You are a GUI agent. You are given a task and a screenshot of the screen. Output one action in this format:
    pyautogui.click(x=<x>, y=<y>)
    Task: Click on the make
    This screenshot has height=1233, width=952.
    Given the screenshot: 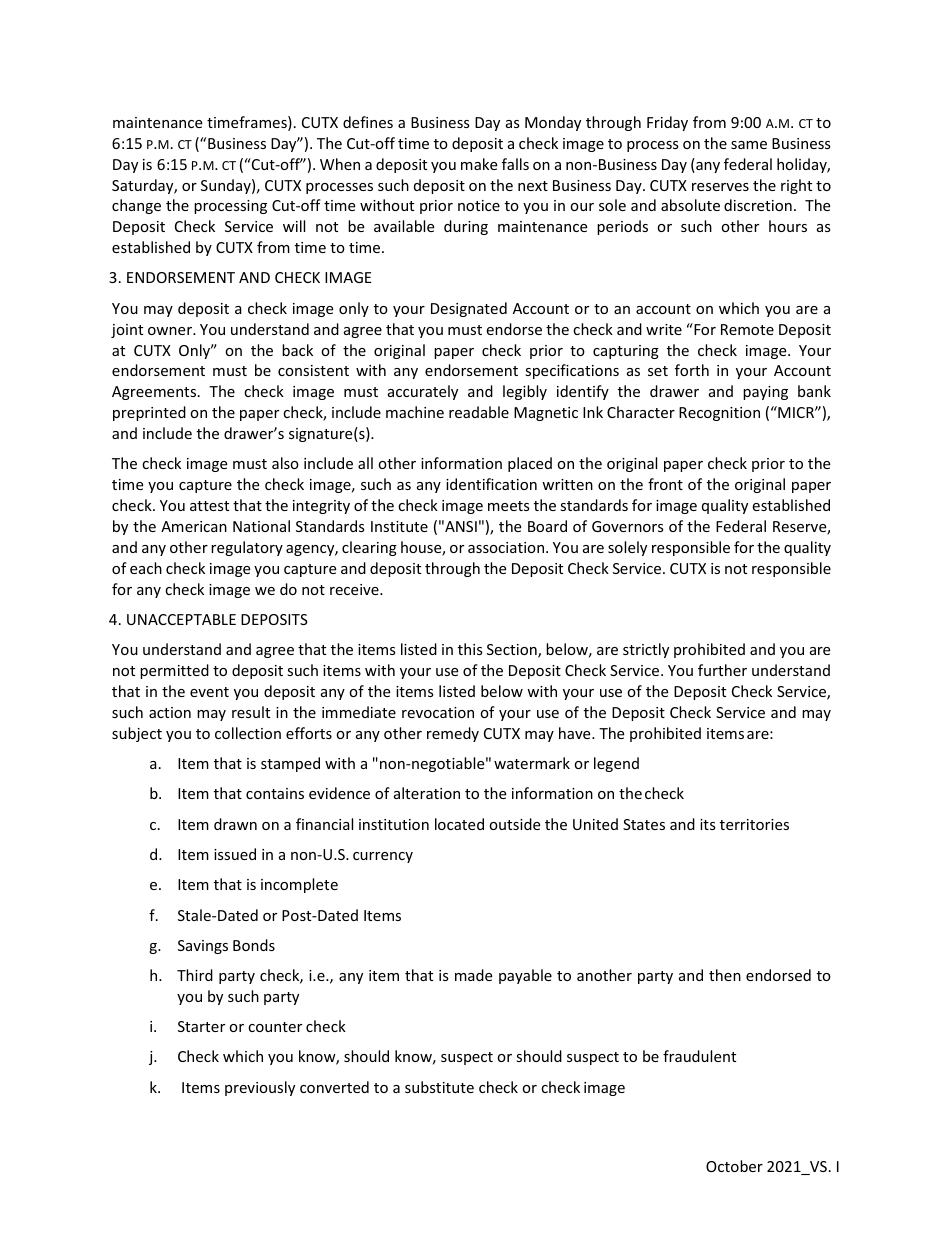 What is the action you would take?
    pyautogui.click(x=479, y=164)
